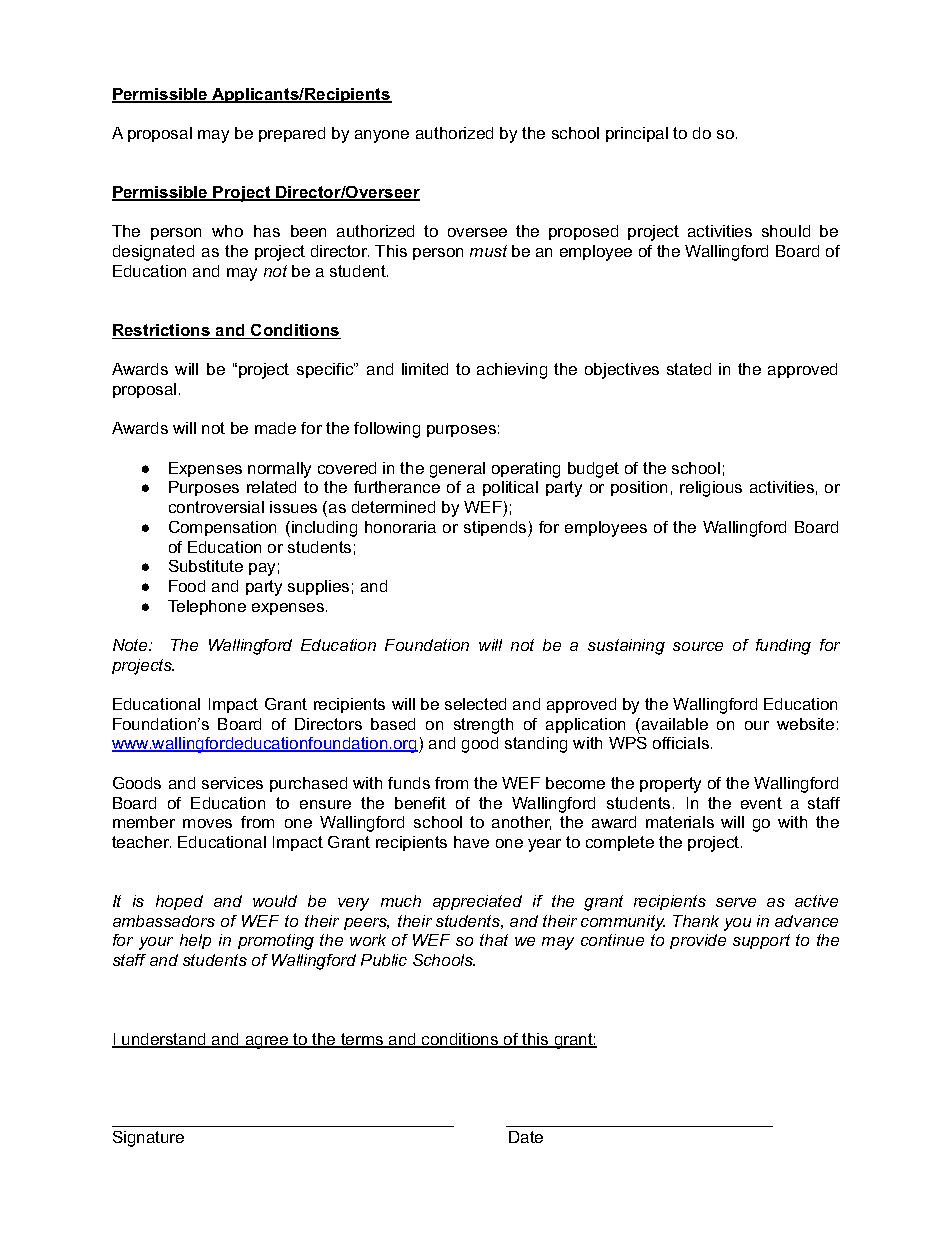 Image resolution: width=952 pixels, height=1233 pixels. I want to click on anyone, so click(382, 136).
